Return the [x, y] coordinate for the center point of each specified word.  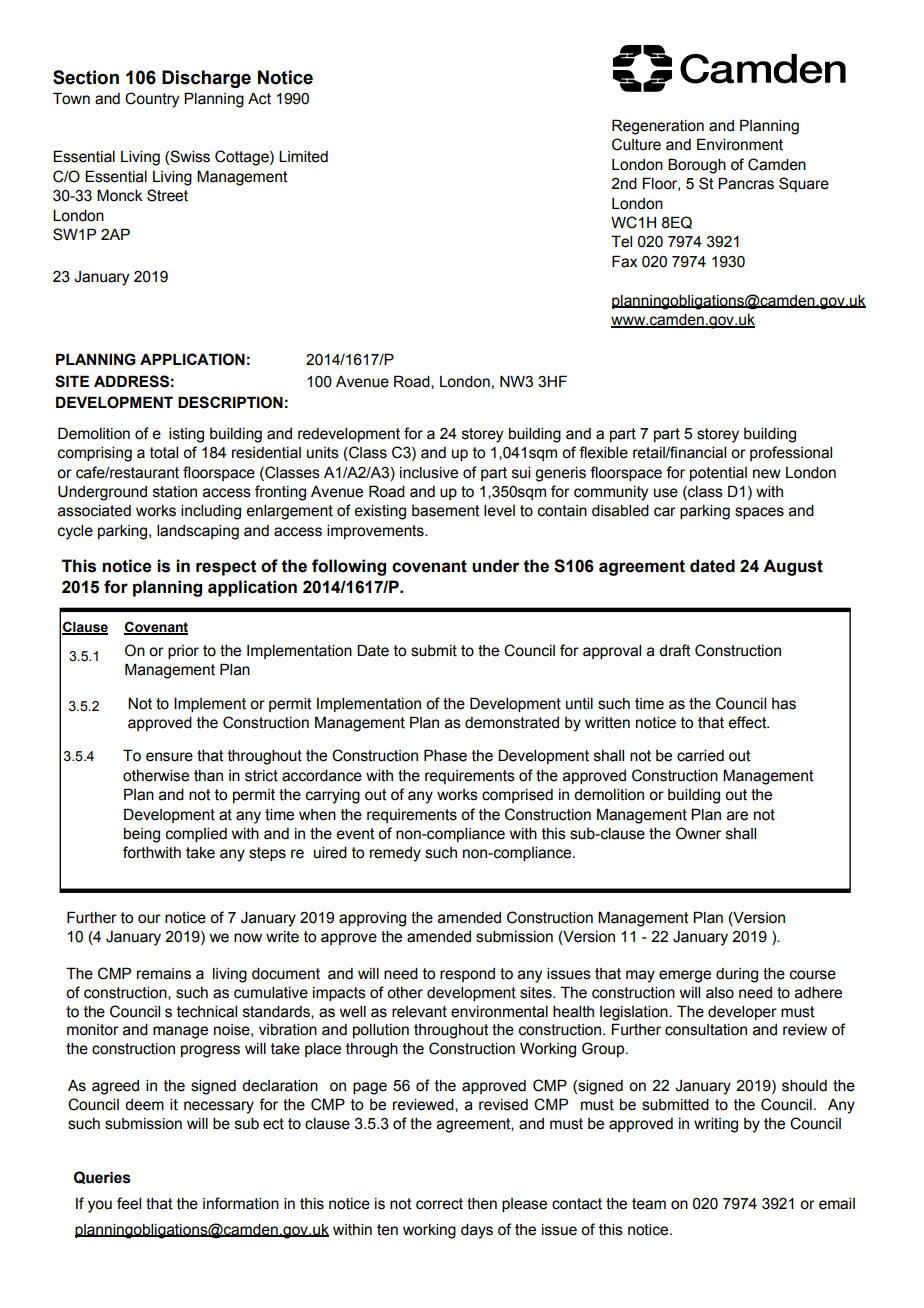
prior [183, 652]
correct [439, 1204]
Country [152, 100]
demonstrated [512, 723]
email [837, 1204]
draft [675, 650]
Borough [697, 166]
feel [129, 1203]
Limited [303, 157]
